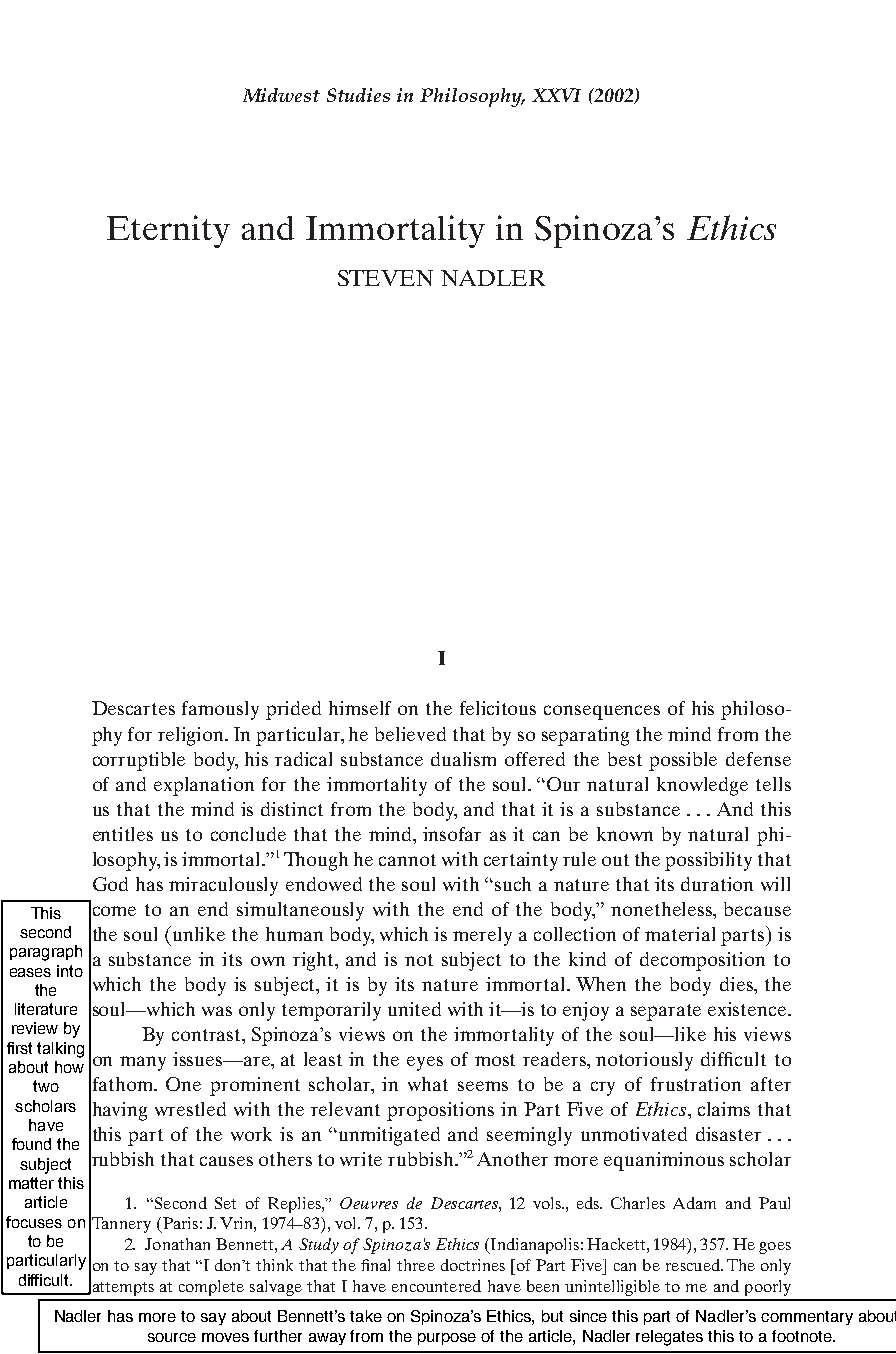 This screenshot has height=1354, width=896. I want to click on Eternity, so click(168, 231).
